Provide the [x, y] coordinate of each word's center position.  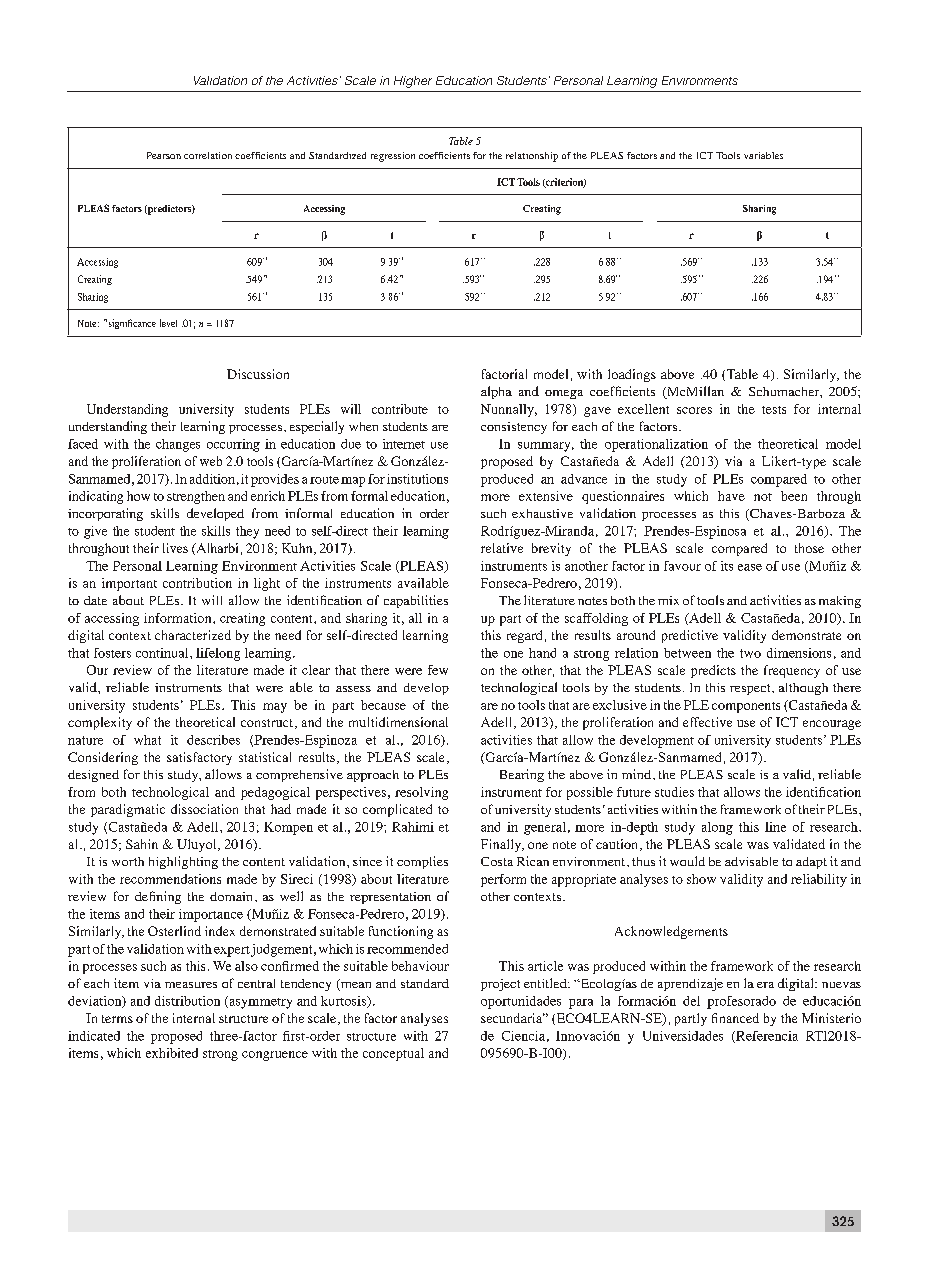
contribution [197, 583]
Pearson [164, 155]
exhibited [172, 1053]
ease [750, 567]
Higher [413, 82]
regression [393, 157]
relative [502, 548]
